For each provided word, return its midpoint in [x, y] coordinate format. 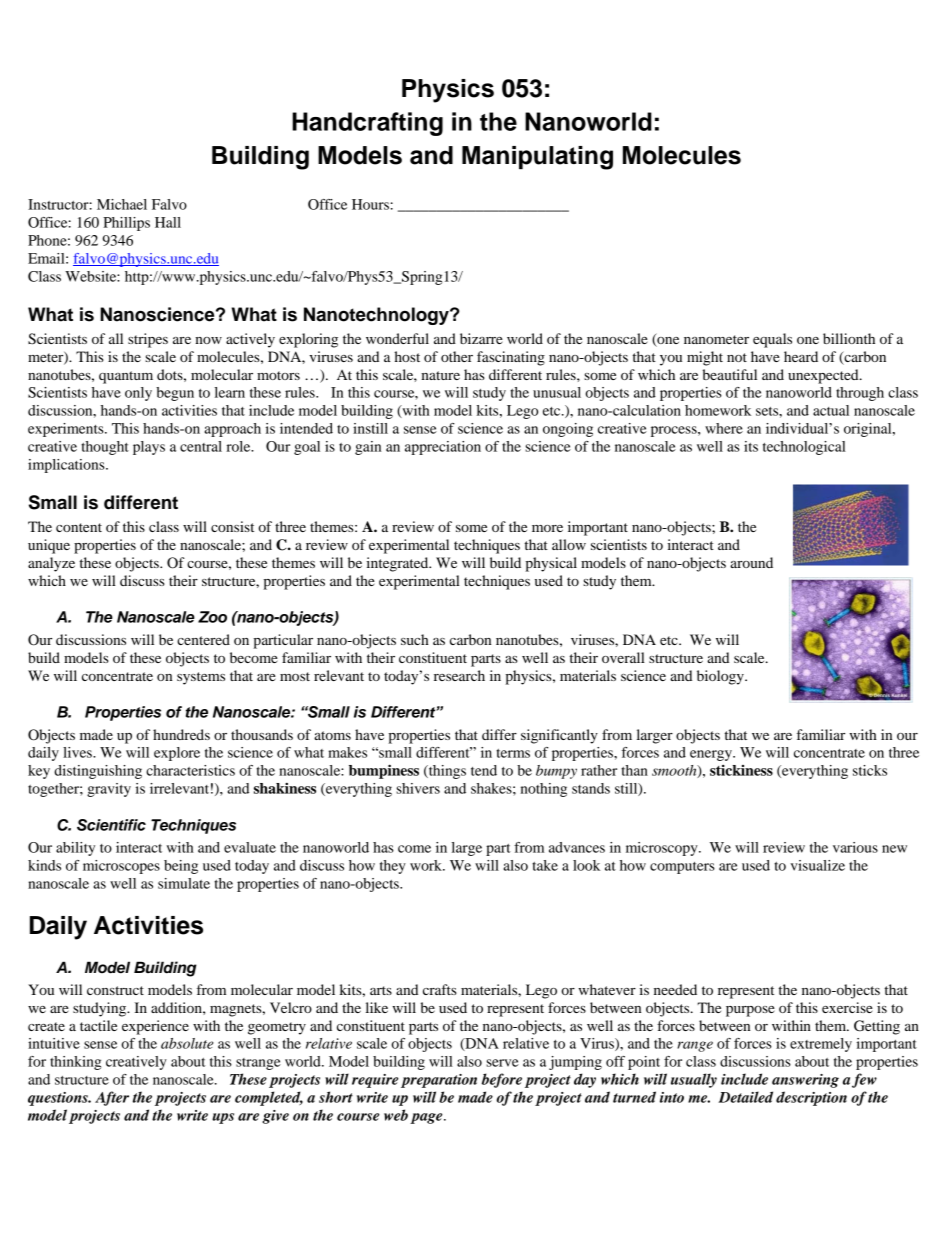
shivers [418, 788]
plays [149, 448]
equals [772, 340]
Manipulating [537, 158]
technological [804, 448]
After [112, 1098]
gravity [109, 790]
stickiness [741, 770]
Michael [122, 204]
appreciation [443, 448]
